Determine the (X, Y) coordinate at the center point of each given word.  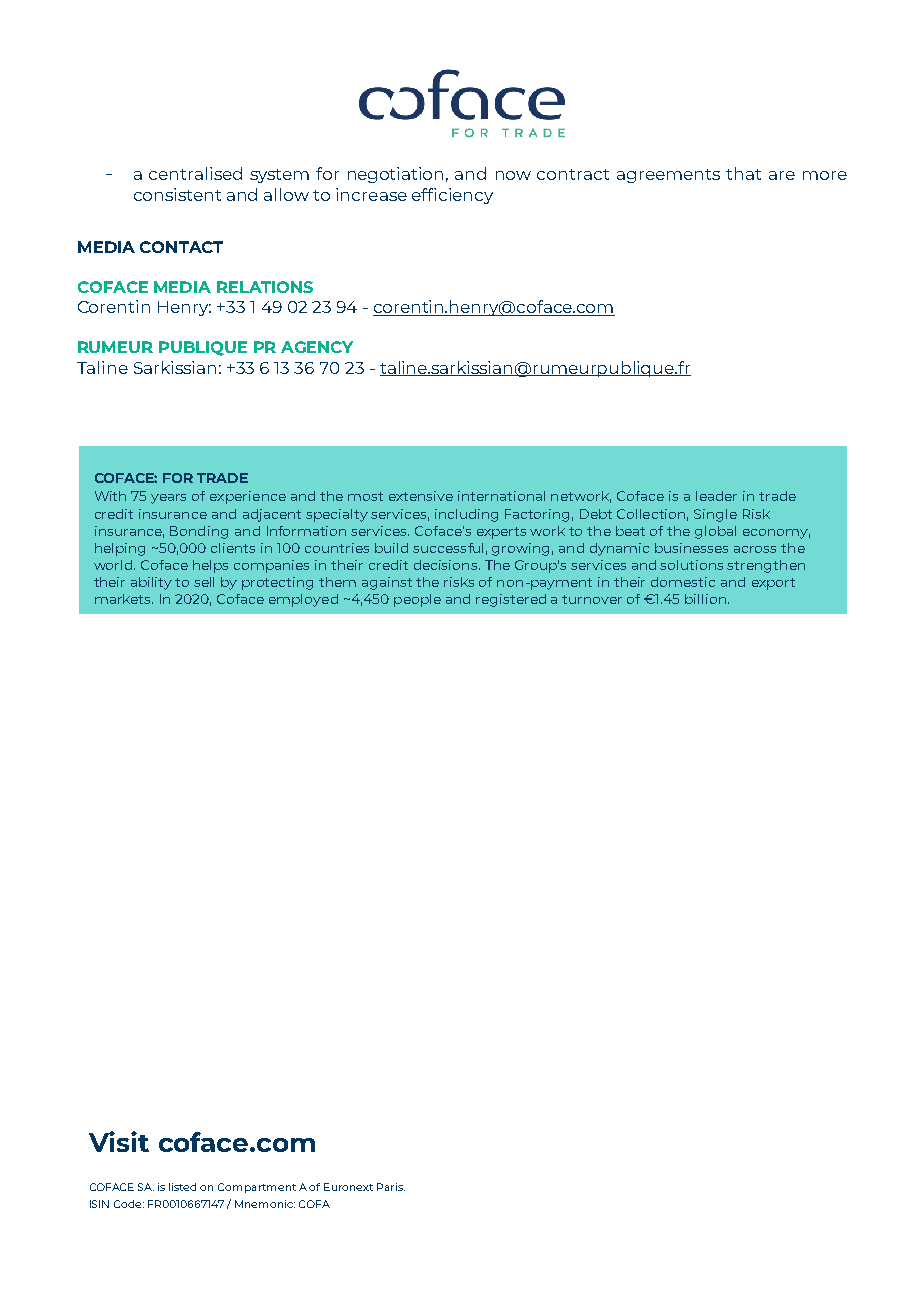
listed (182, 1187)
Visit (119, 1141)
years (168, 499)
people (417, 600)
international (501, 496)
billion (705, 599)
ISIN (99, 1204)
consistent (177, 194)
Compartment (257, 1188)
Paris (391, 1187)
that (743, 173)
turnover (592, 599)
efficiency (452, 196)
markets (124, 599)
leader (716, 496)
